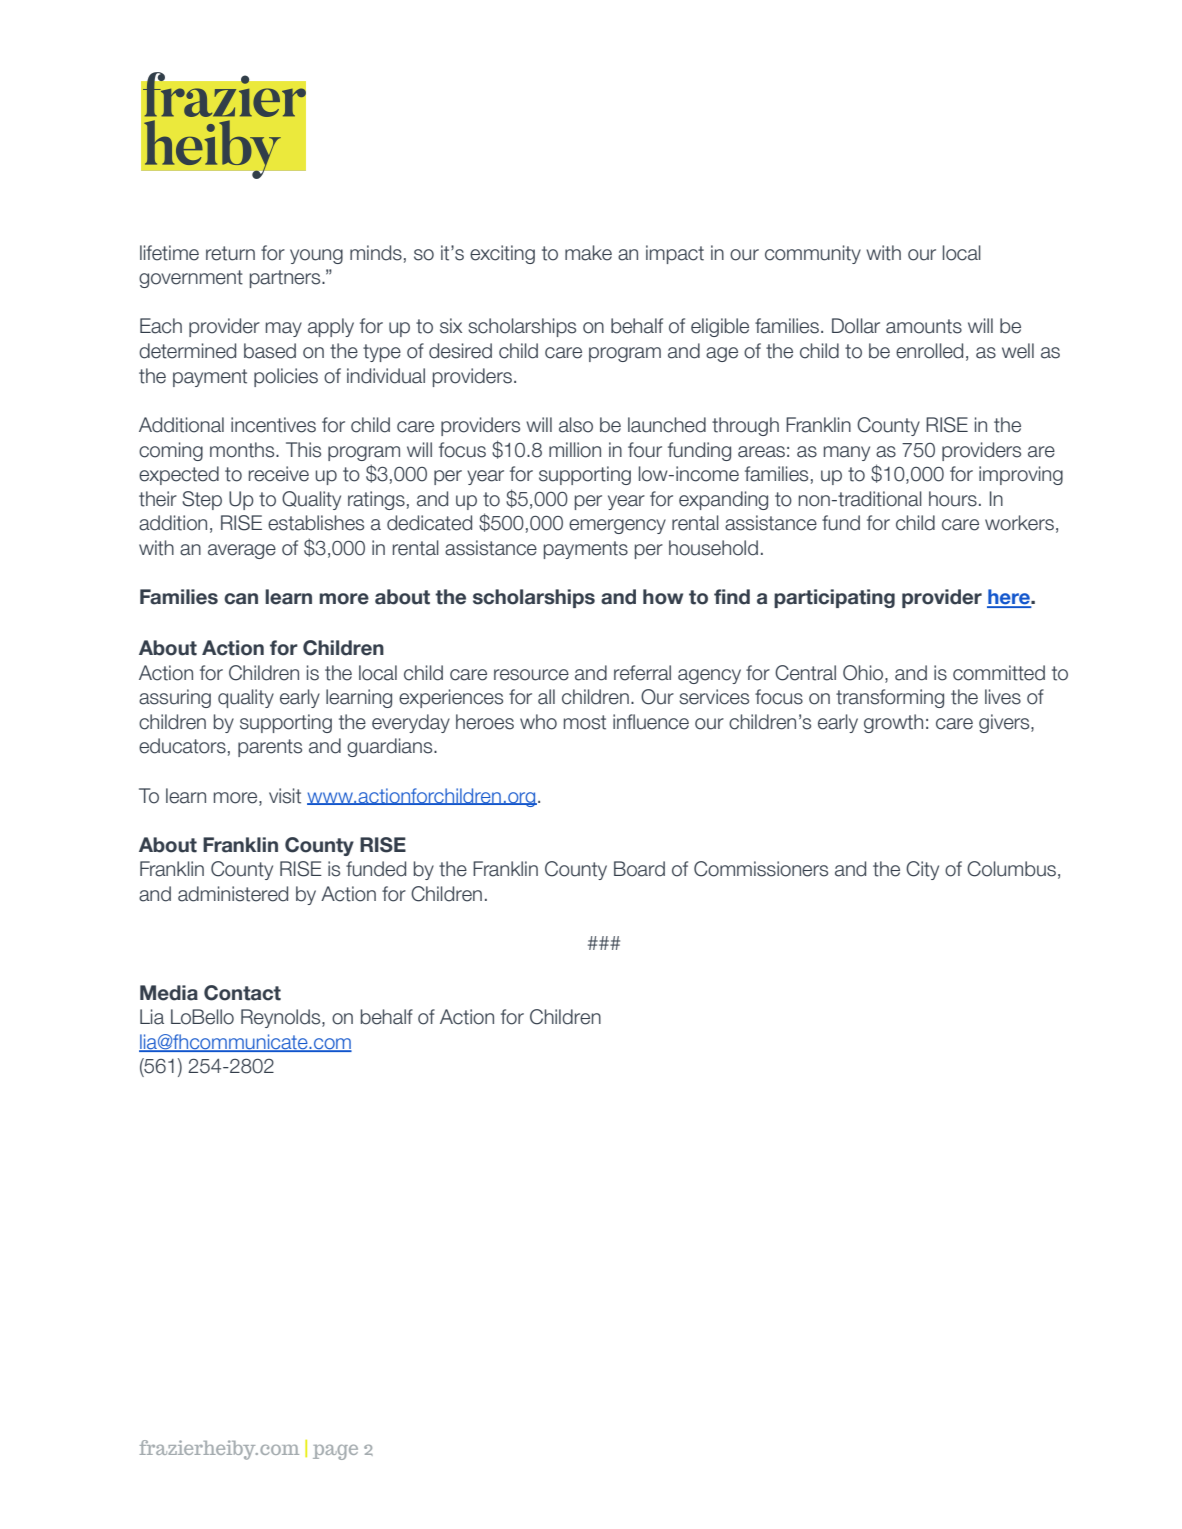 The width and height of the screenshot is (1182, 1529). What do you see at coordinates (639, 869) in the screenshot?
I see `Board` at bounding box center [639, 869].
